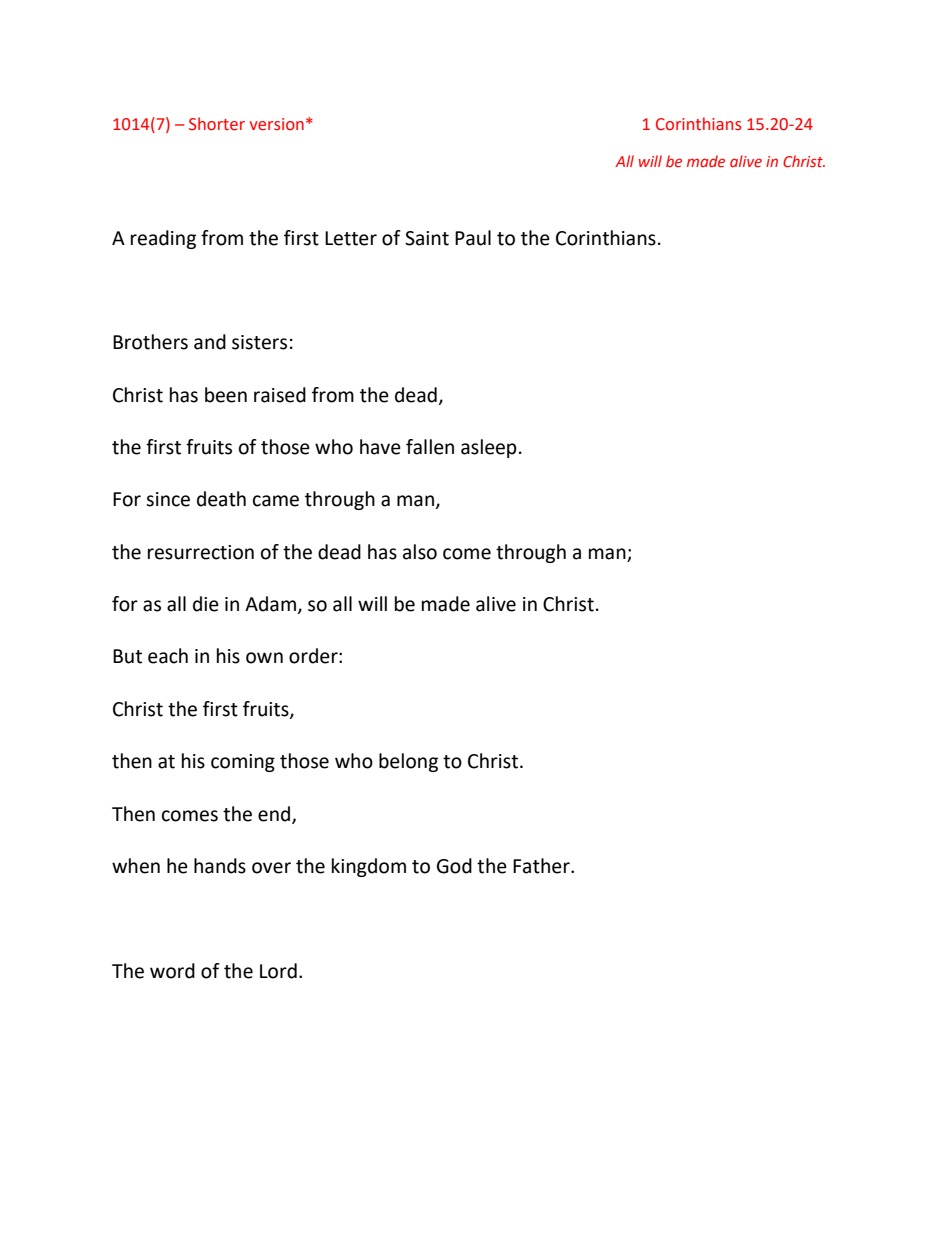 This image has width=952, height=1233. Describe the element at coordinates (489, 448) in the image. I see `asleep` at that location.
